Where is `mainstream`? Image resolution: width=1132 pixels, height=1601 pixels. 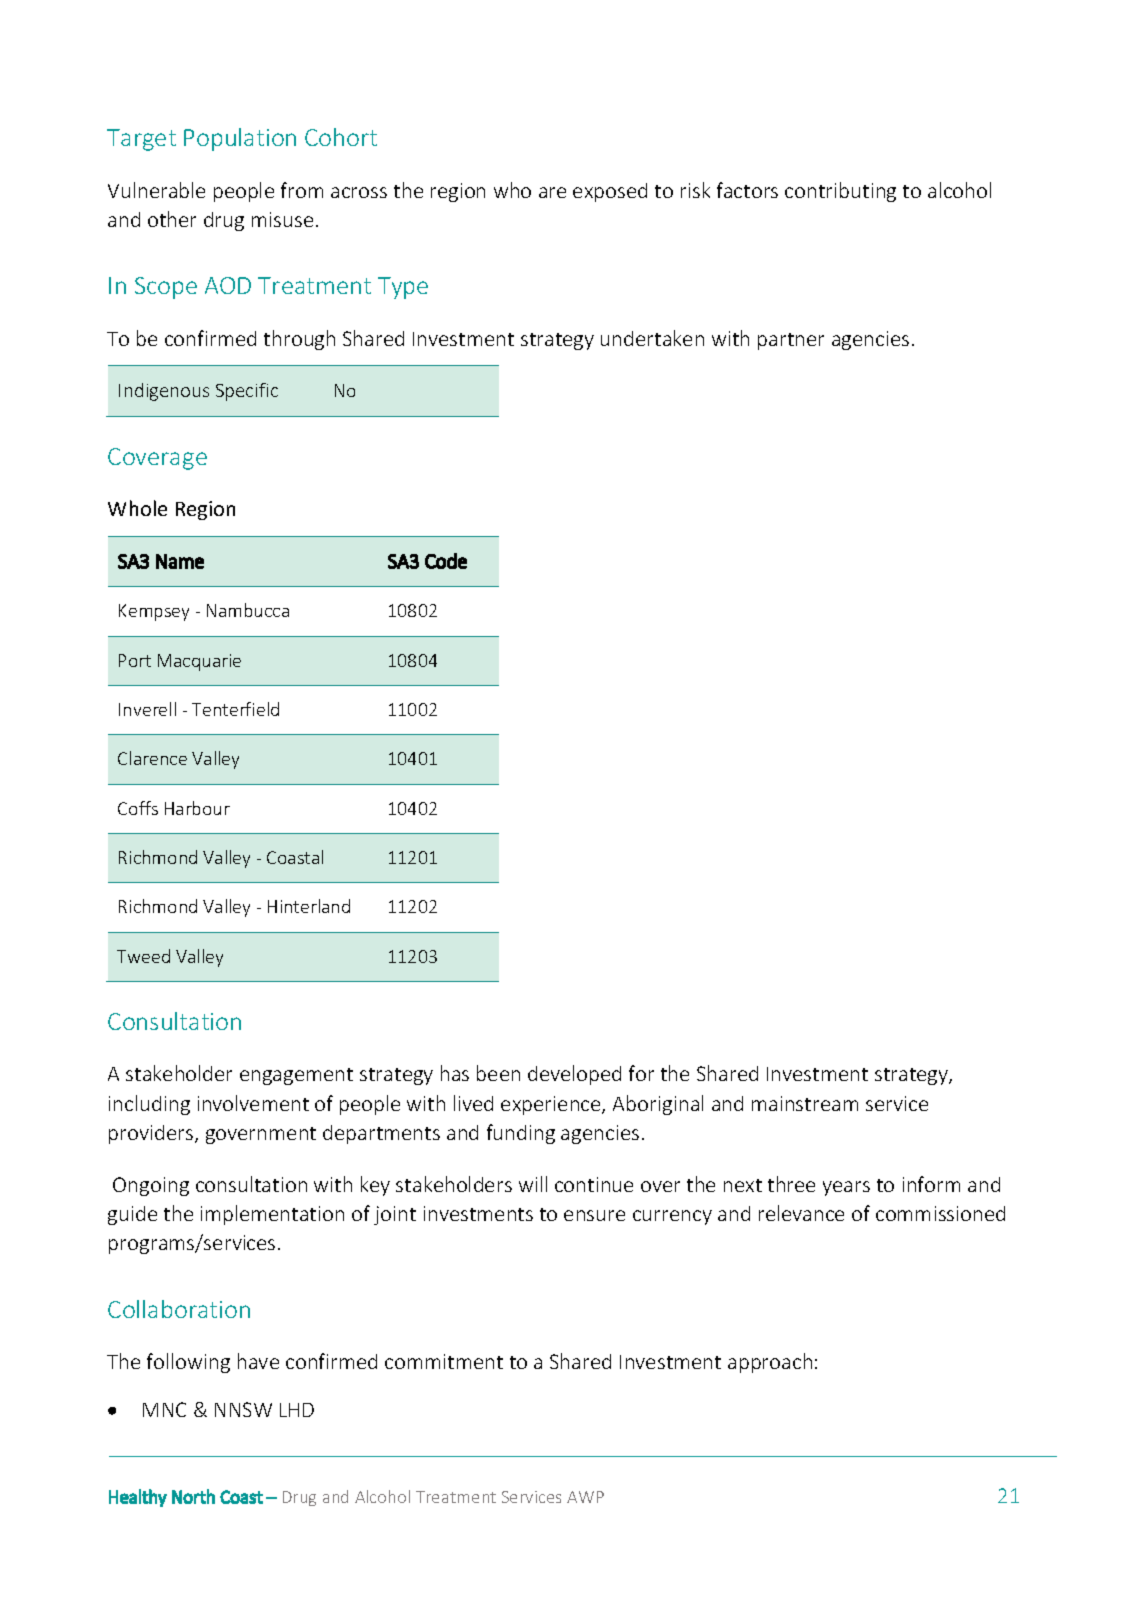
mainstream is located at coordinates (805, 1103).
